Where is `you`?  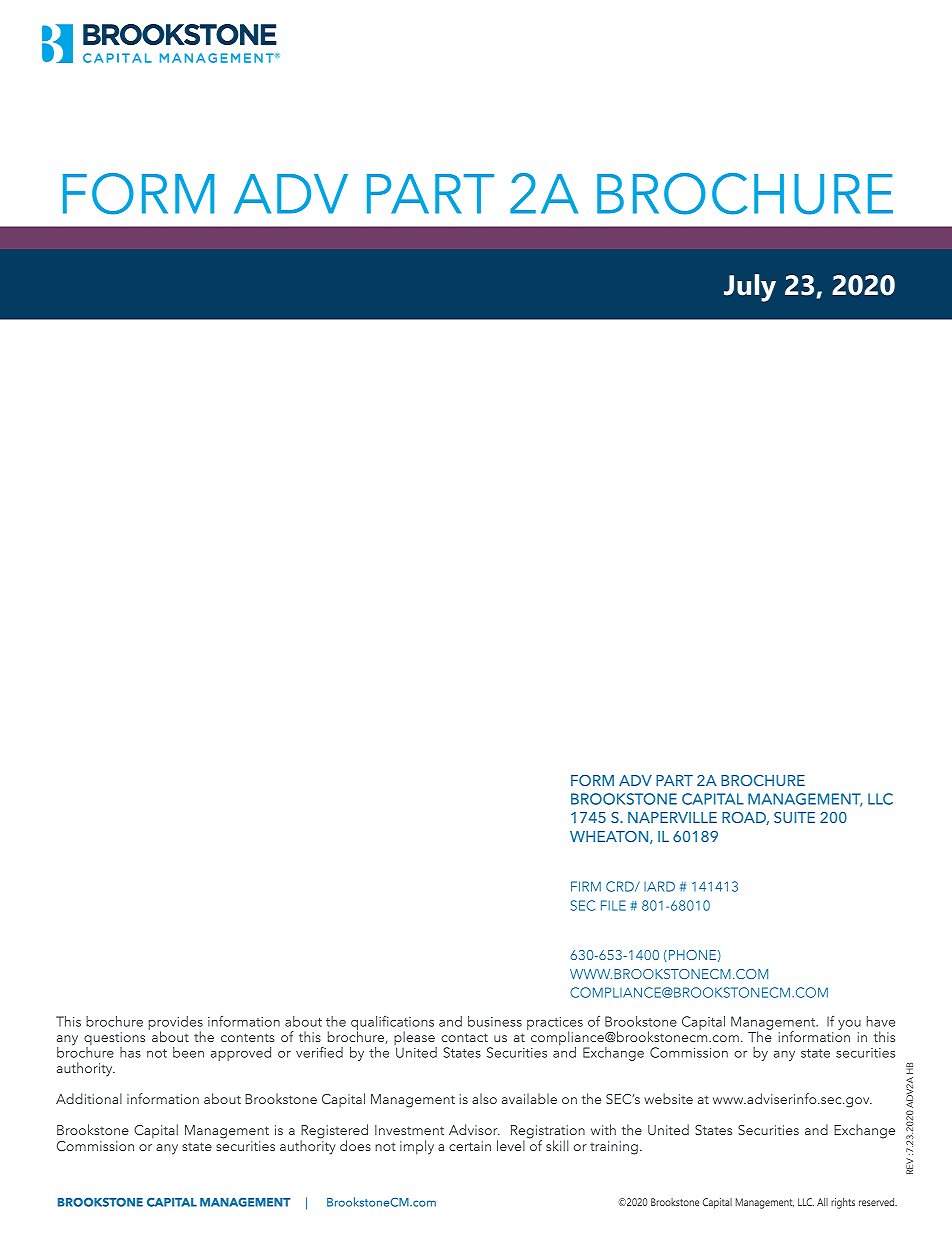 you is located at coordinates (849, 1025).
